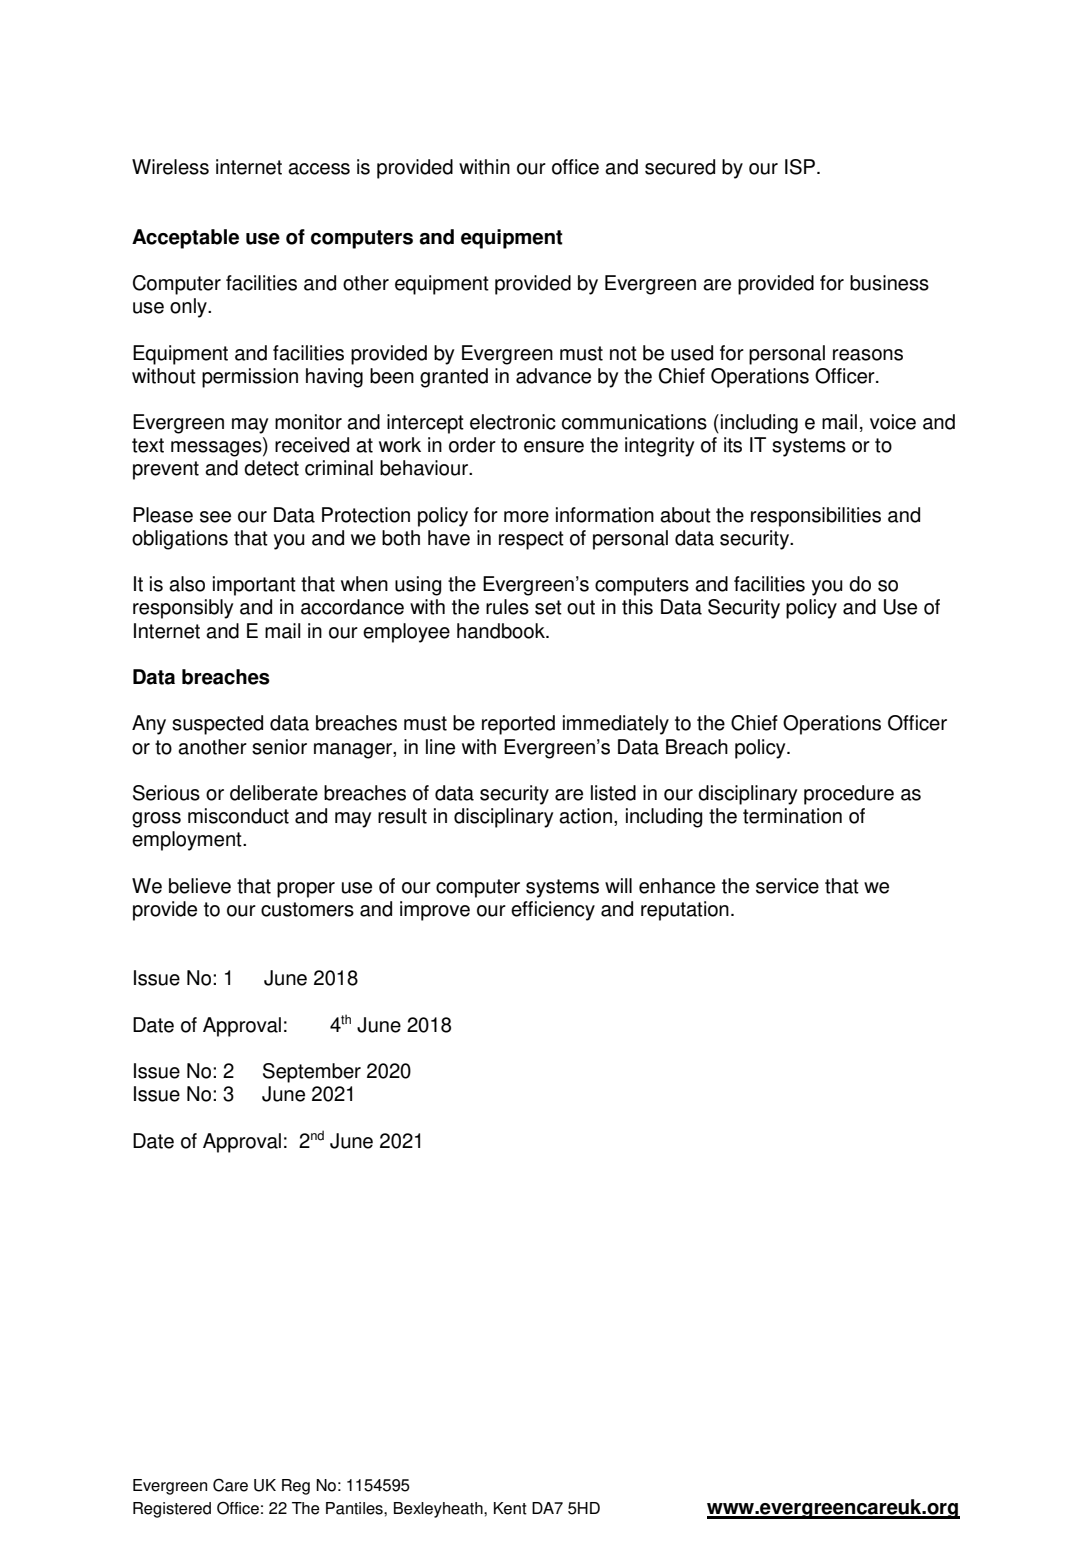 Image resolution: width=1091 pixels, height=1543 pixels. Describe the element at coordinates (172, 1510) in the image. I see `Registered` at that location.
